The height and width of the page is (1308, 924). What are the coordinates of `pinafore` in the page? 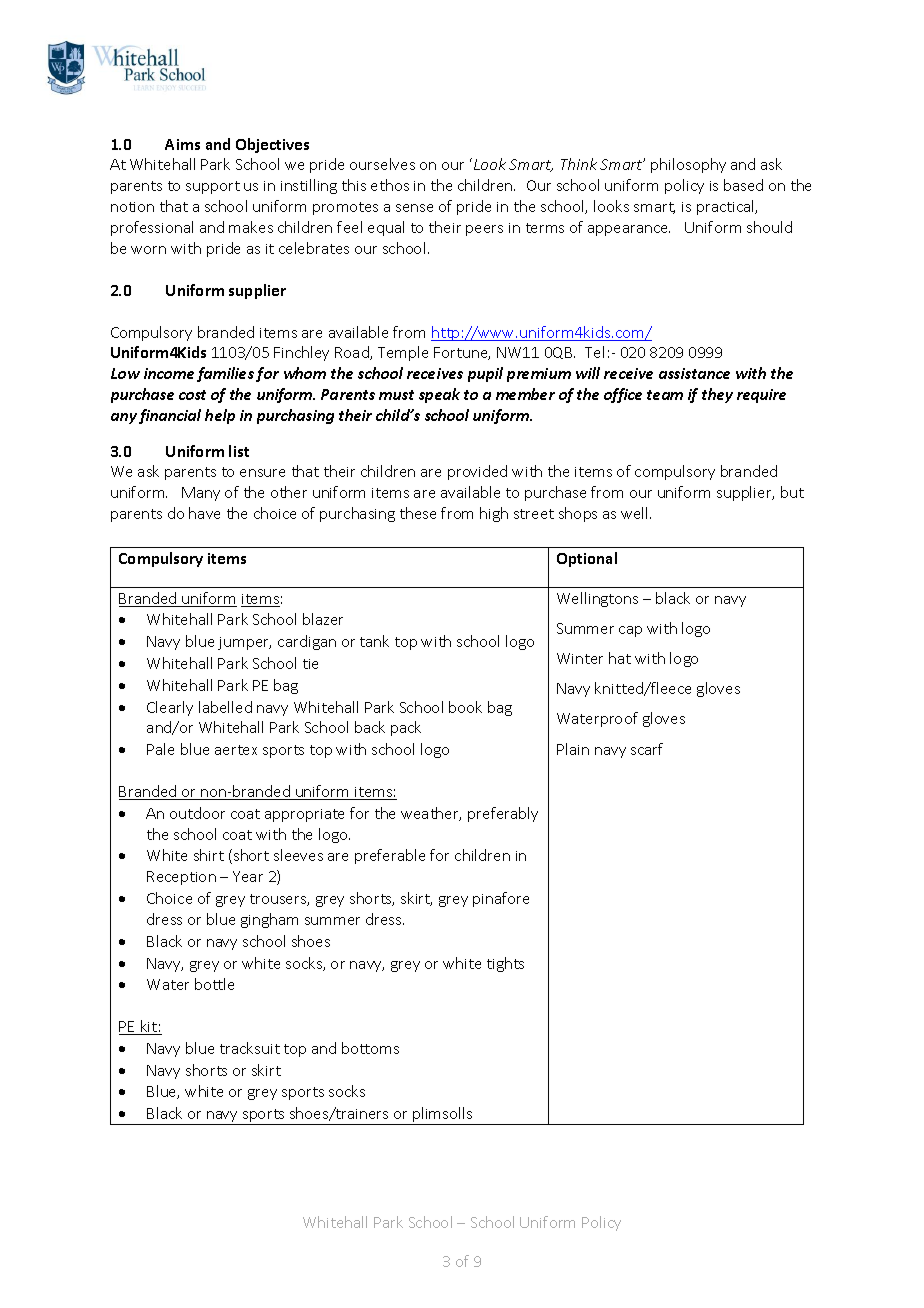 It's located at (501, 899).
